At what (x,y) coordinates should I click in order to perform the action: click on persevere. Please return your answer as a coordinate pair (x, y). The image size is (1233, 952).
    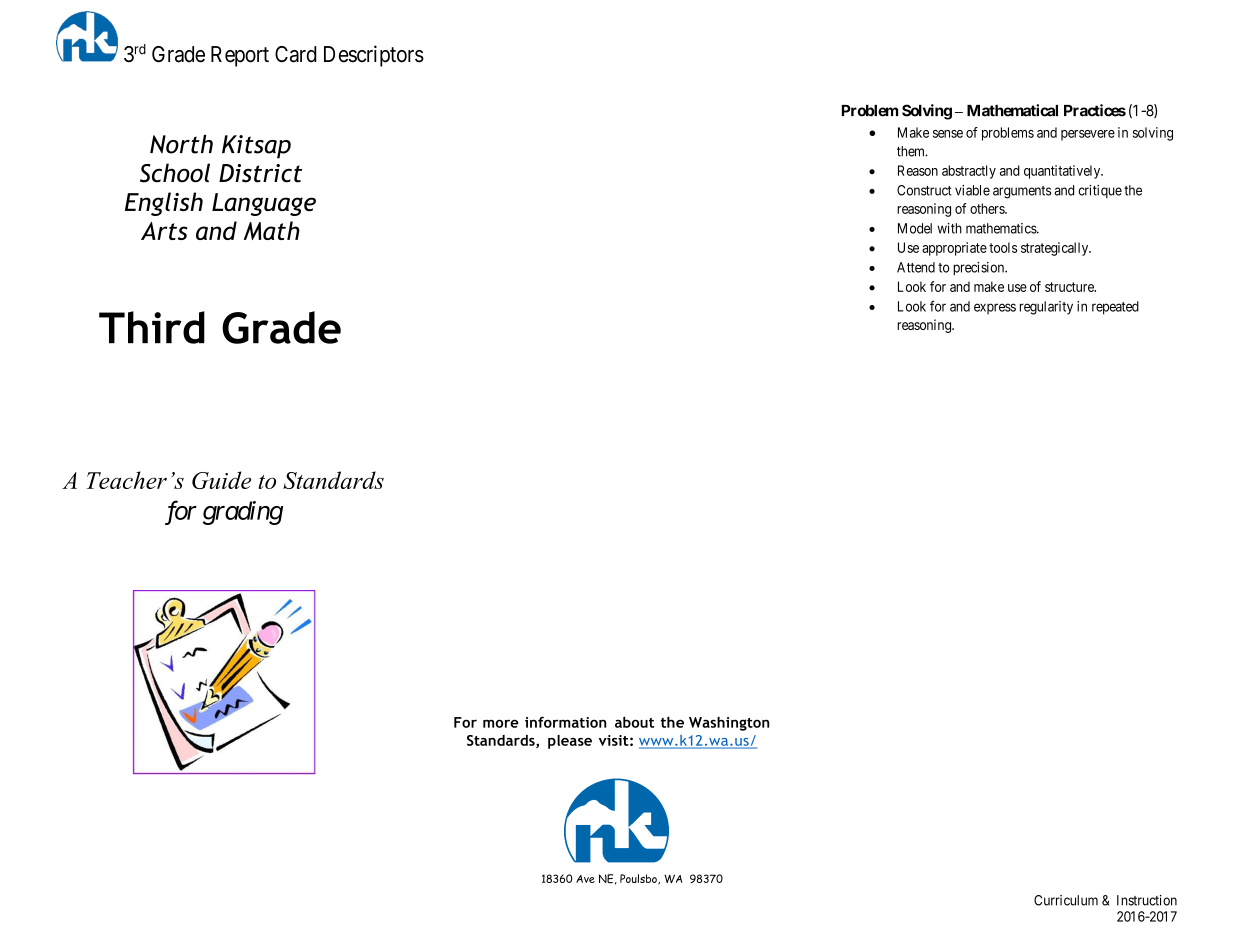
    Looking at the image, I should click on (1088, 135).
